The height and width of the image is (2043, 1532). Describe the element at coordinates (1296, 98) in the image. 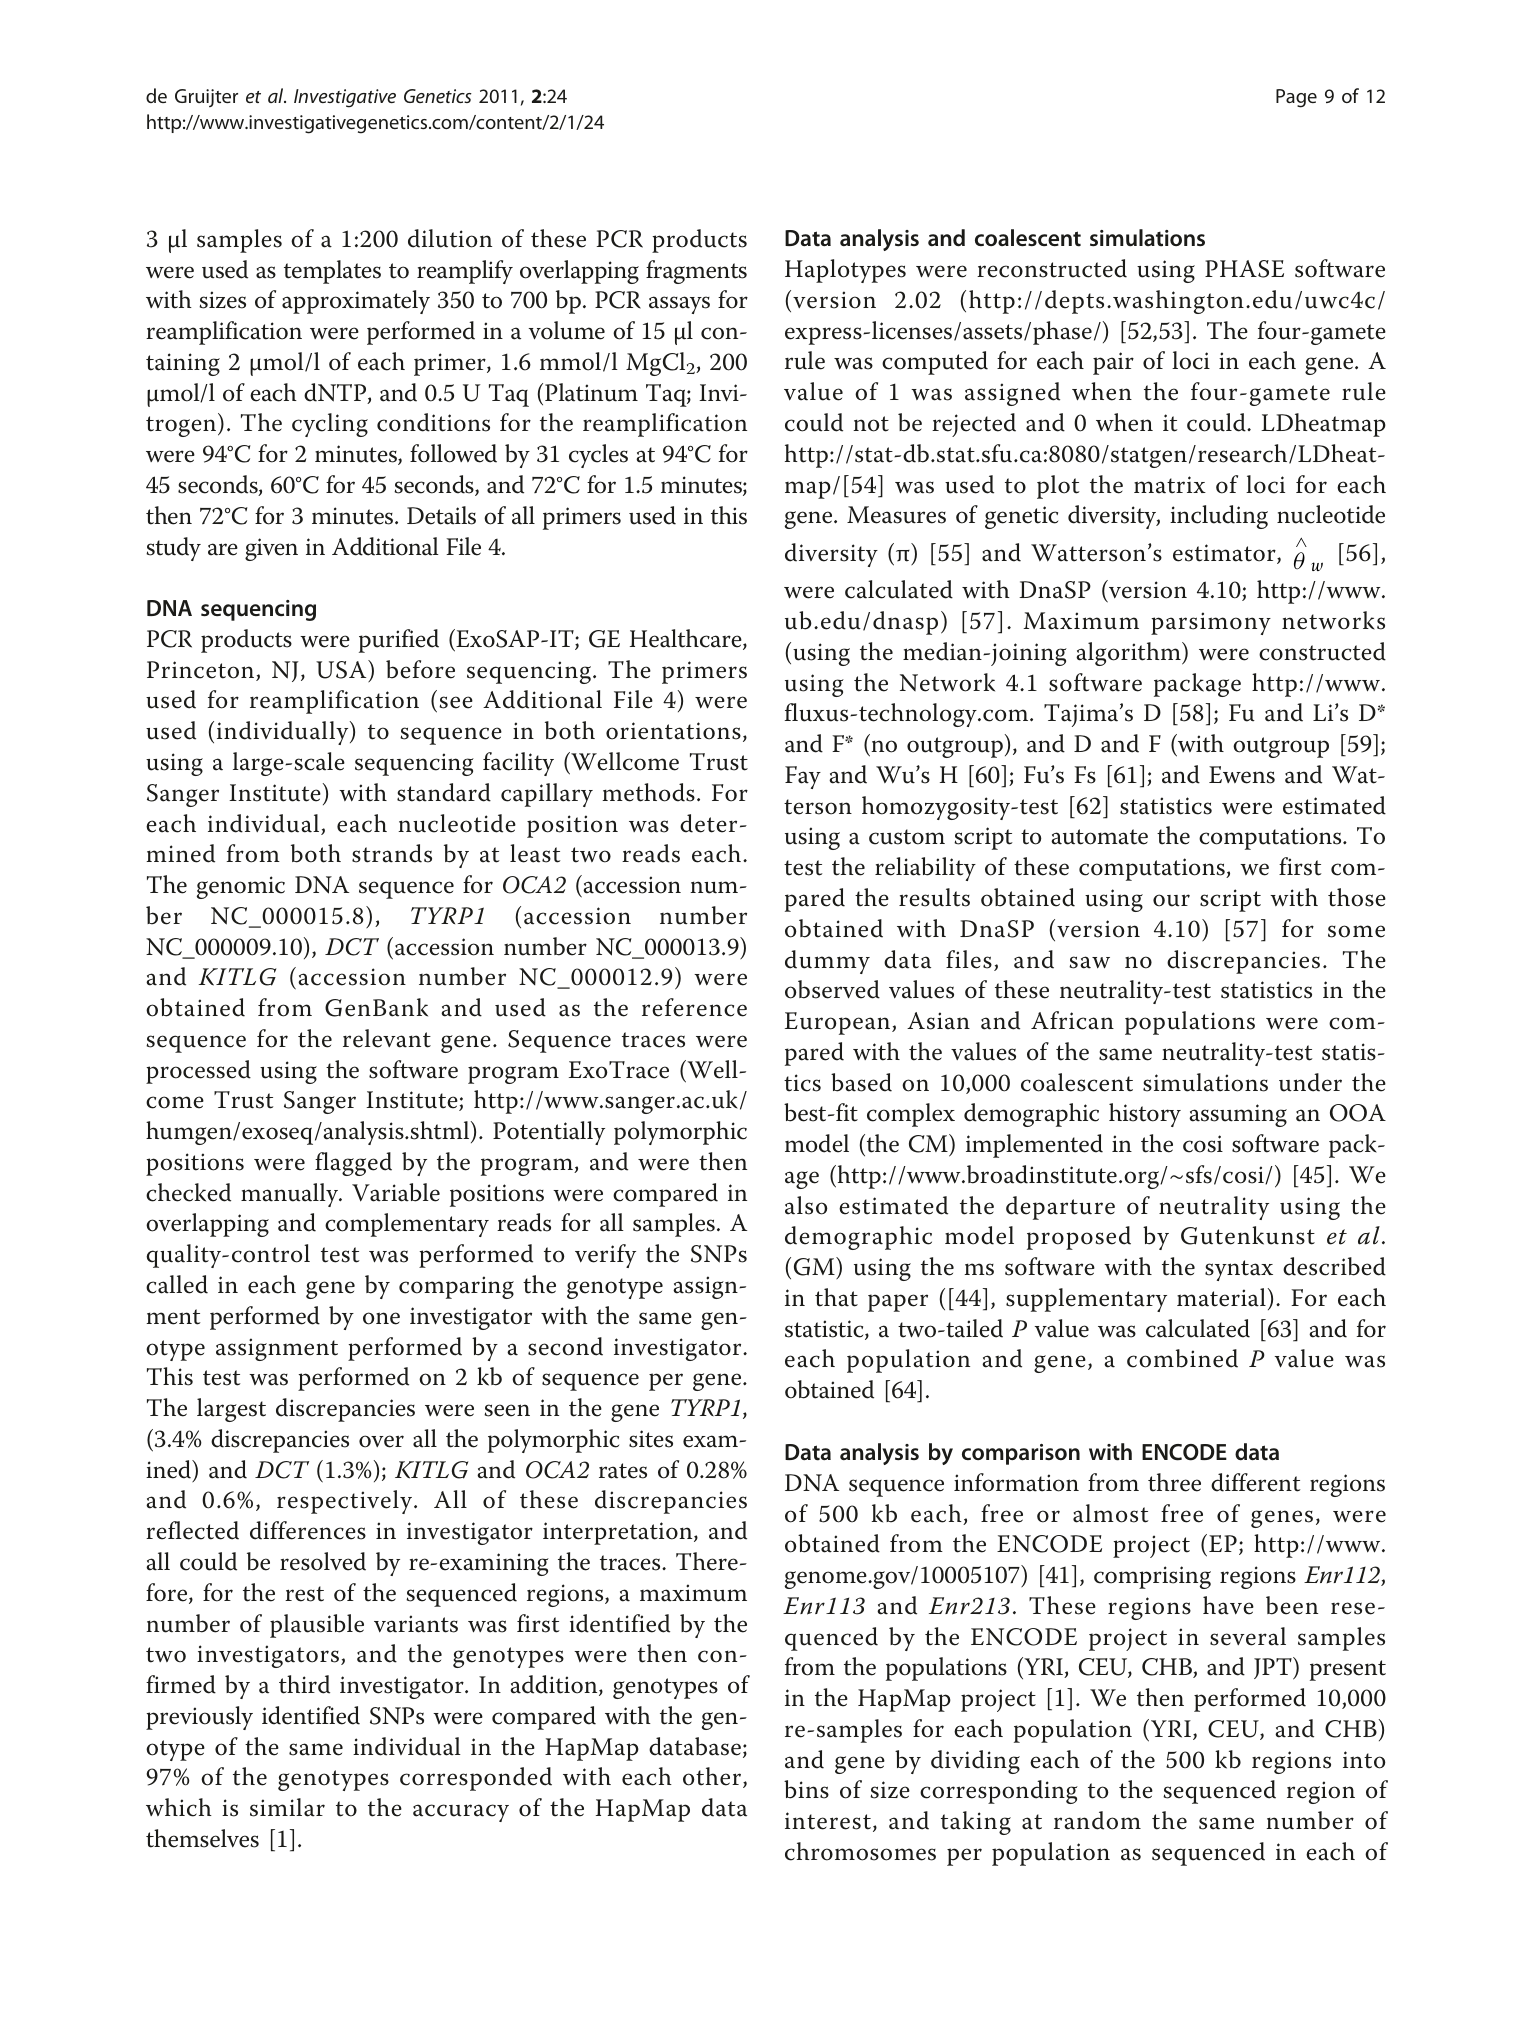

I see `Page` at that location.
